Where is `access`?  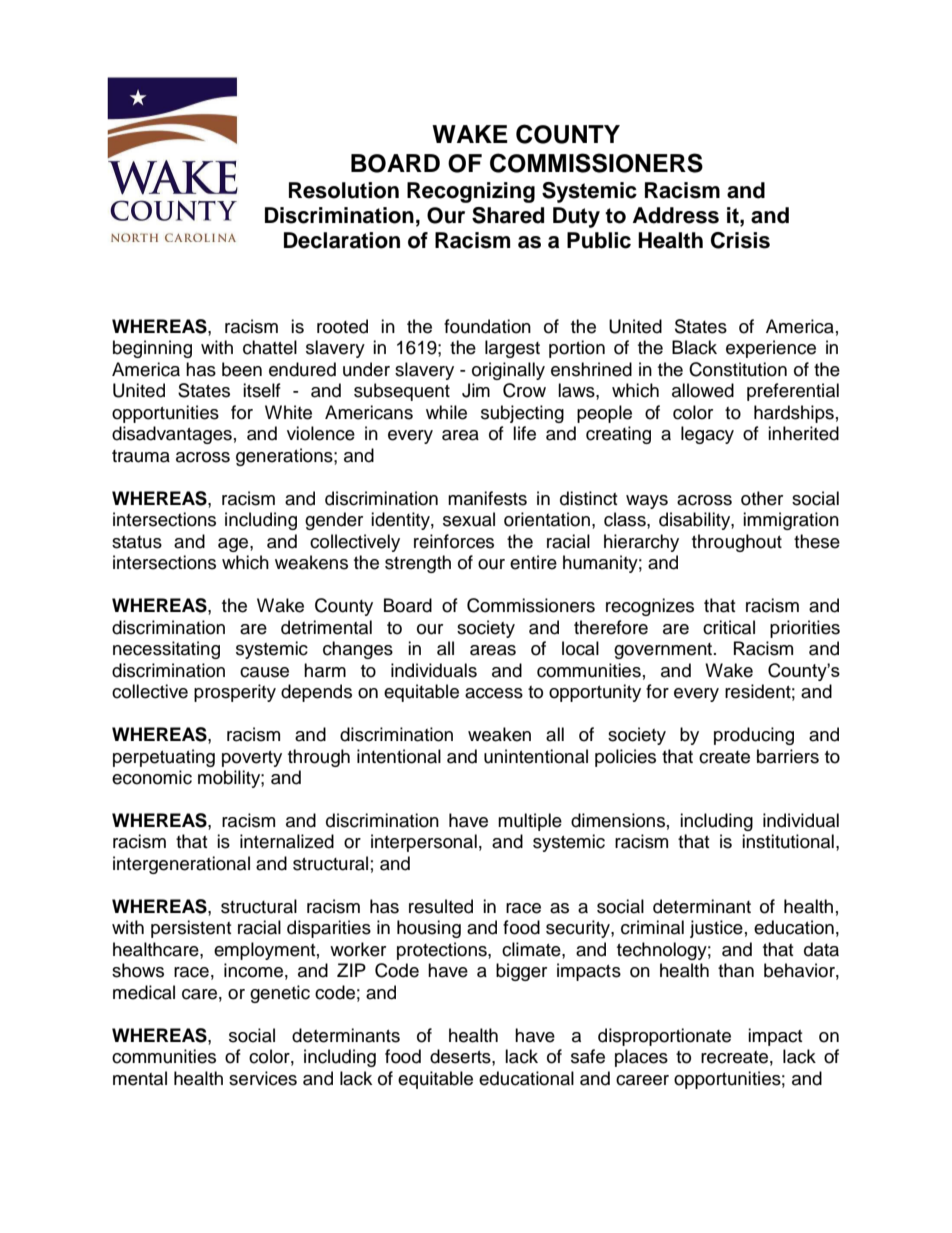
access is located at coordinates (494, 693).
